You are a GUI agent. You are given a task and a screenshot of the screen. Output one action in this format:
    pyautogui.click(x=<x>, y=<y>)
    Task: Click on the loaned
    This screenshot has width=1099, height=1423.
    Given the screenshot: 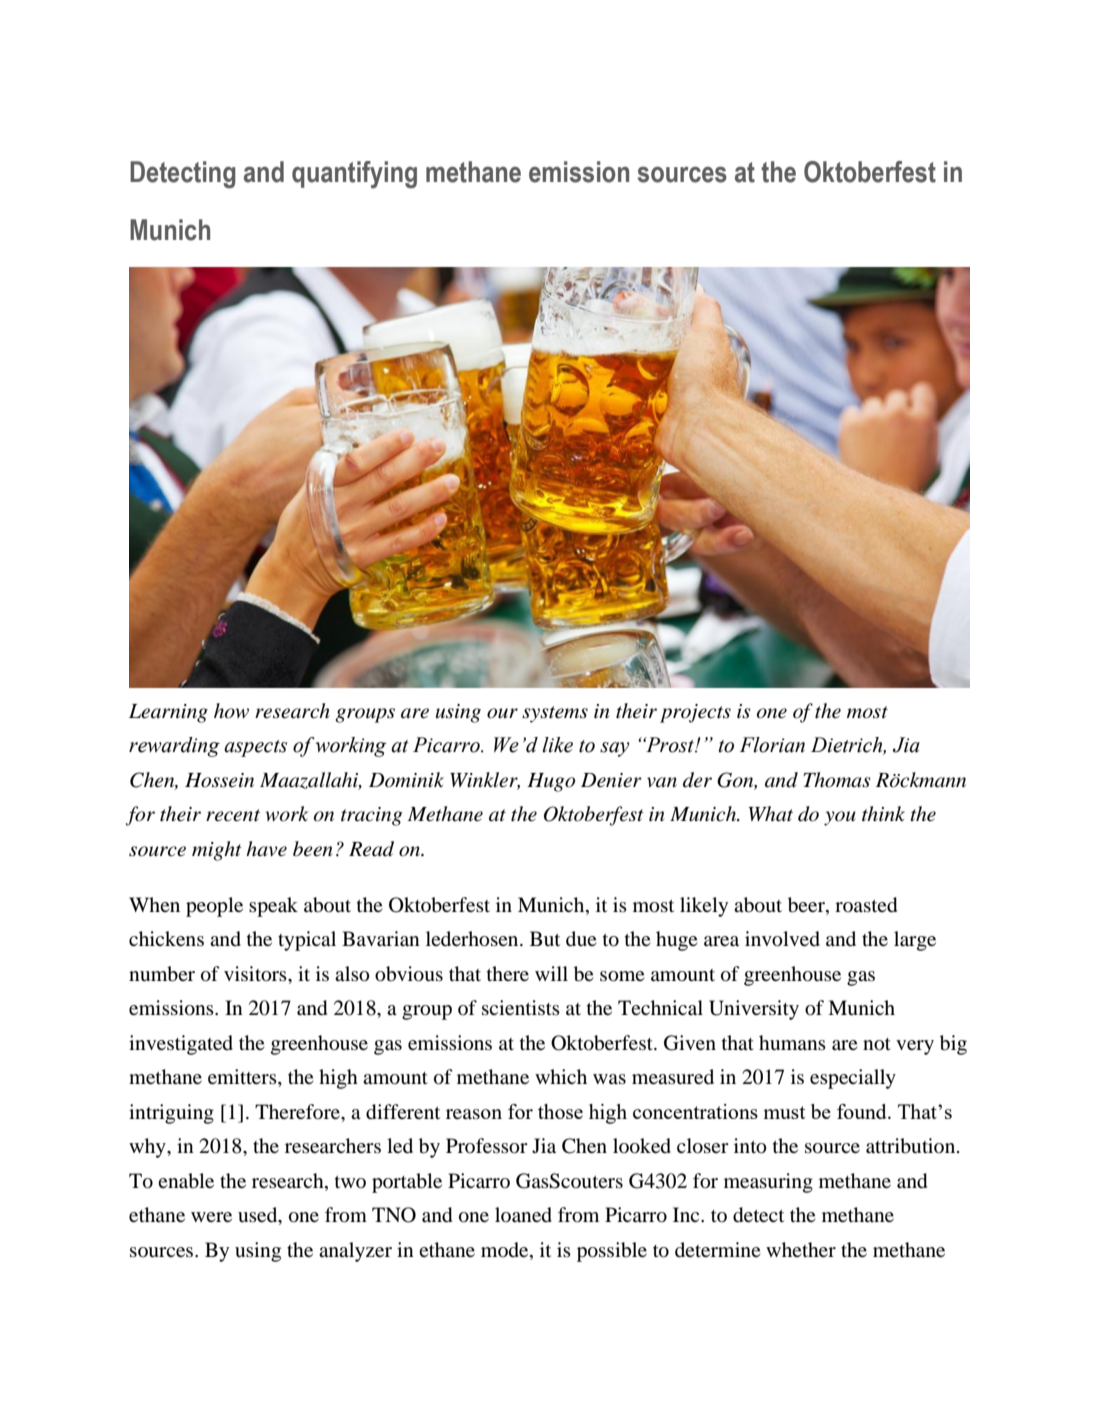 What is the action you would take?
    pyautogui.click(x=523, y=1215)
